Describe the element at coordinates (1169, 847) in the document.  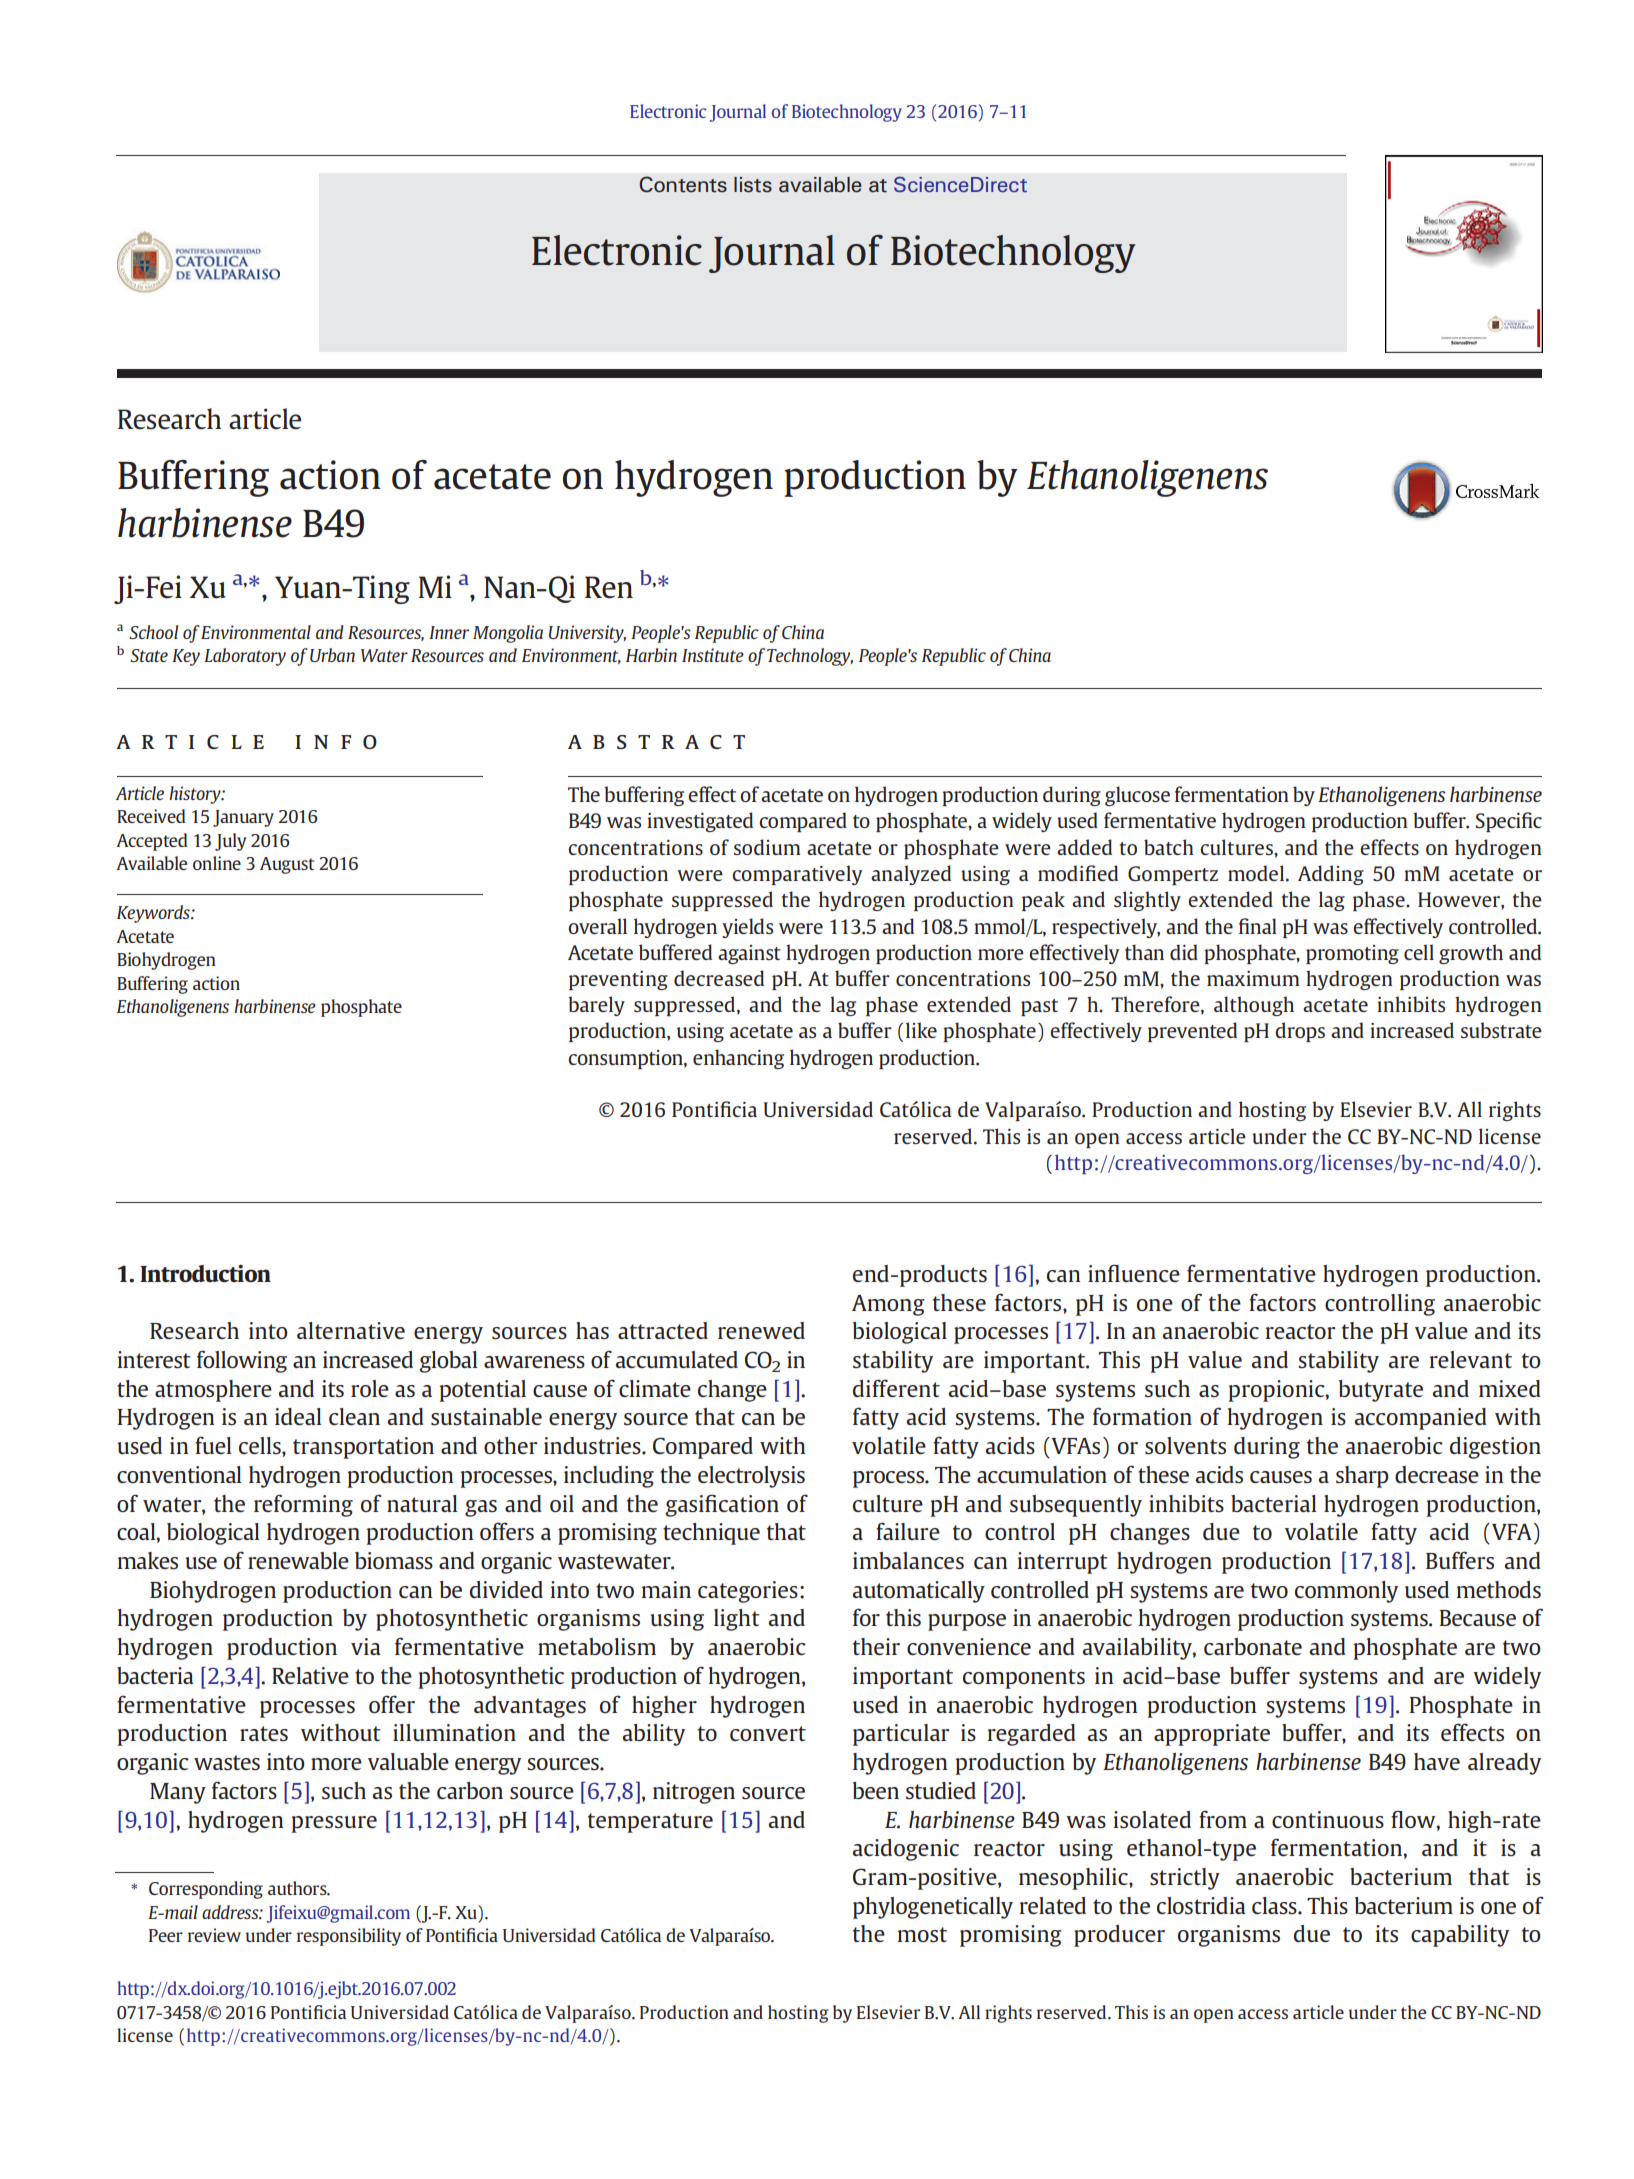
I see `batch` at that location.
